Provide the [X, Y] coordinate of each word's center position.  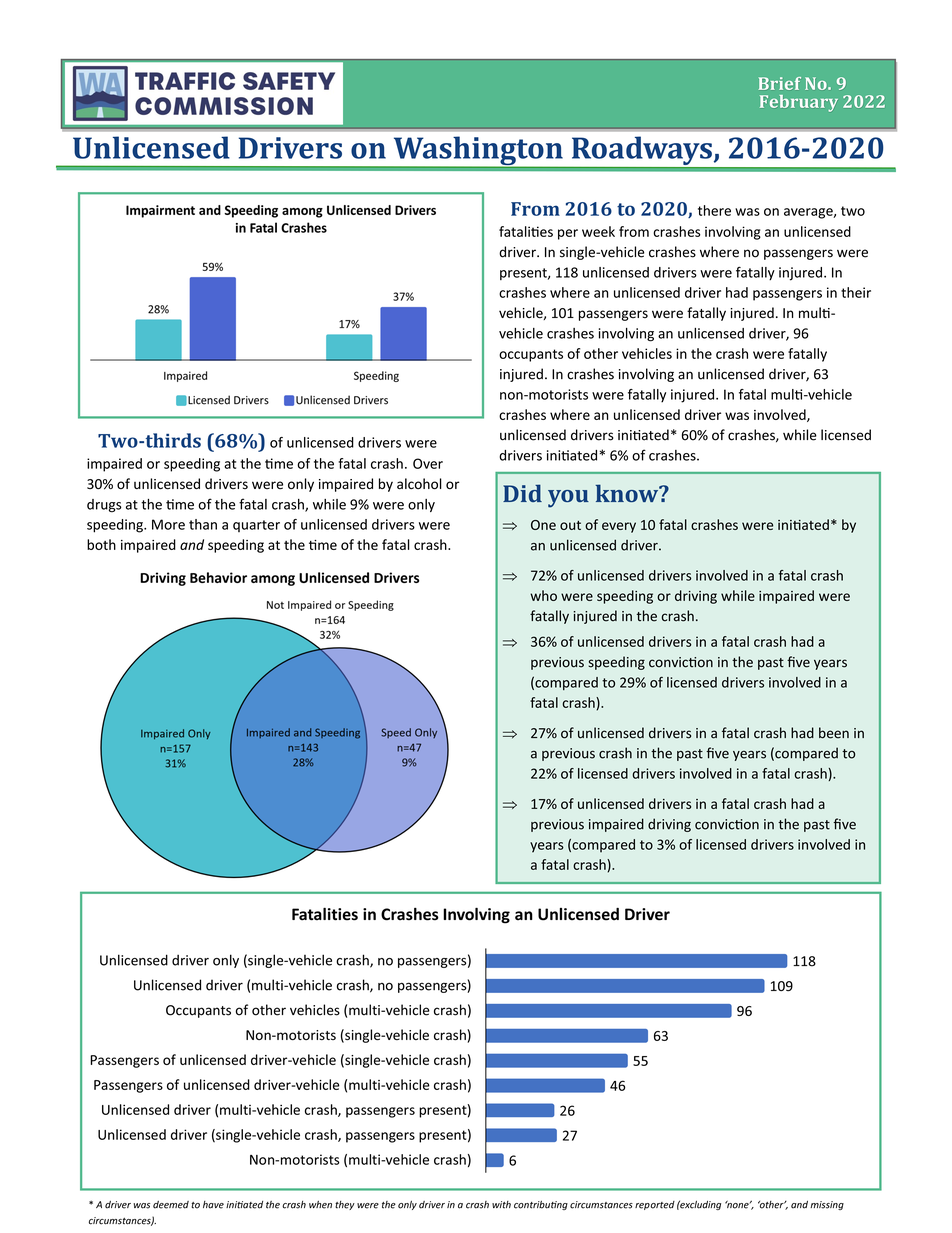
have [213, 1205]
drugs [104, 506]
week [598, 231]
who [543, 595]
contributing [541, 1205]
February [799, 103]
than [203, 524]
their [856, 292]
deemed [171, 1205]
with [501, 1205]
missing [827, 1205]
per [568, 234]
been [834, 733]
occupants [531, 355]
